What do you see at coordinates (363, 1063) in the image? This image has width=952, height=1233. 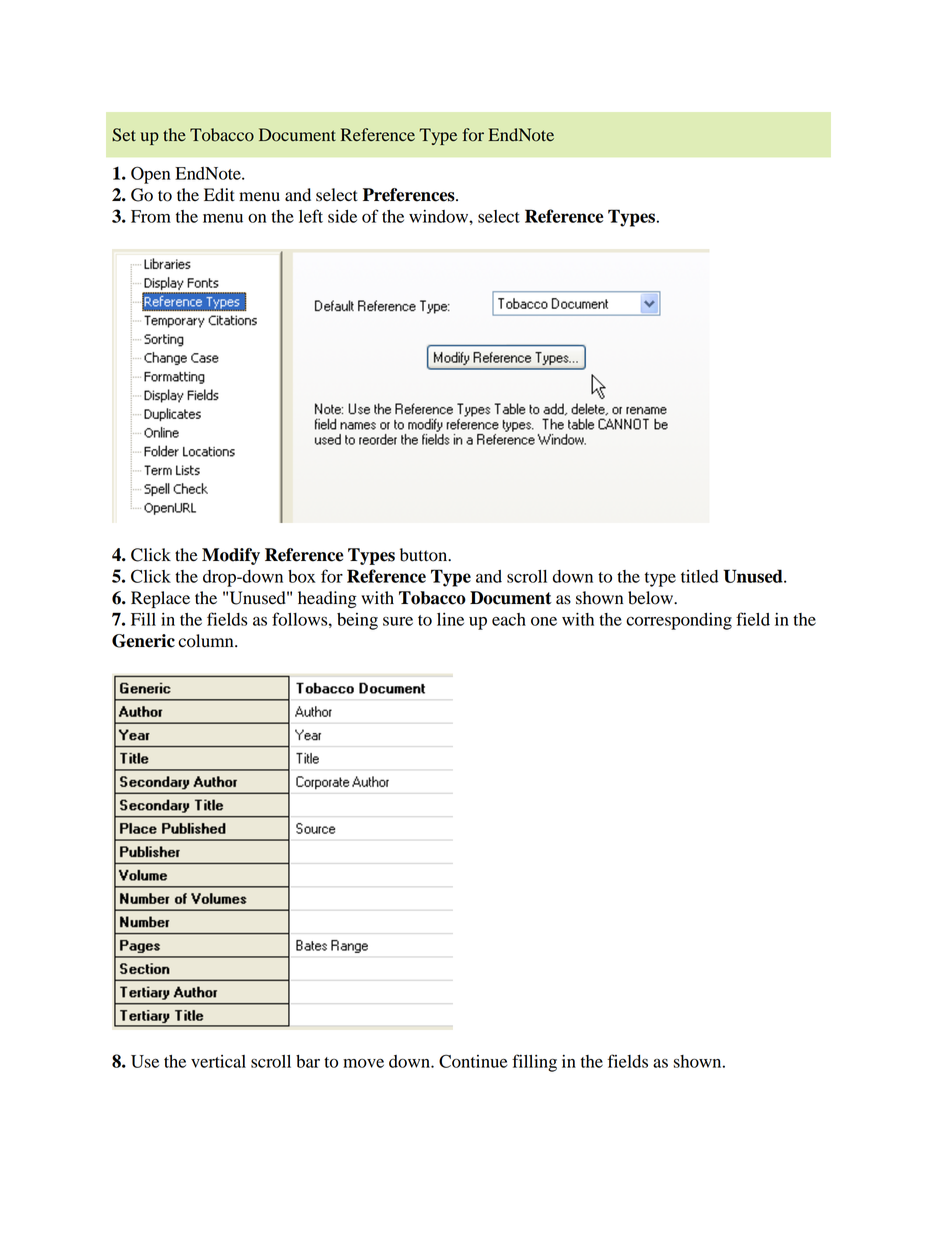 I see `move` at bounding box center [363, 1063].
